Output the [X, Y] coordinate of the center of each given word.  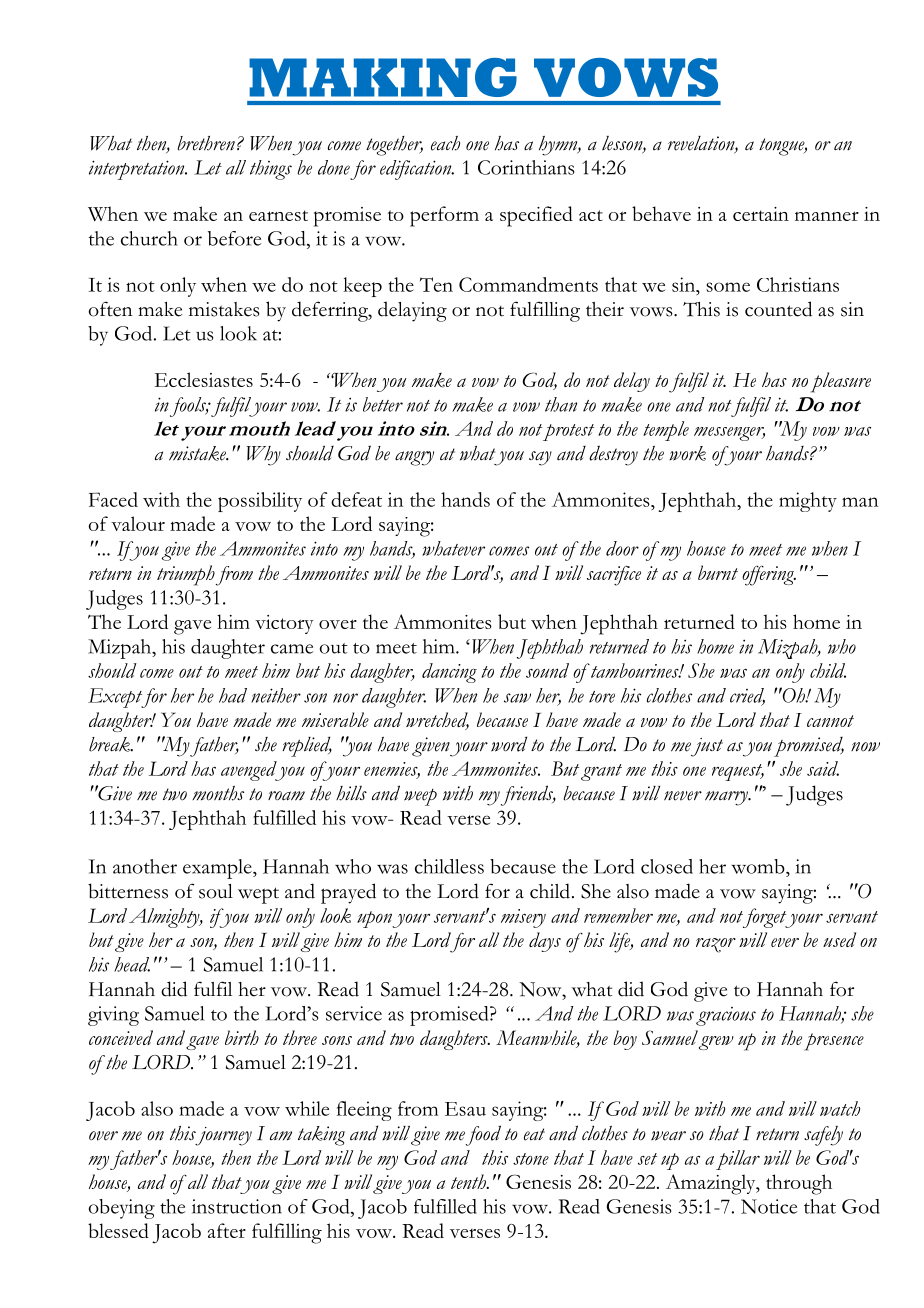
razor [716, 945]
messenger [729, 434]
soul [216, 891]
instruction [237, 1206]
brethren [206, 143]
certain [761, 214]
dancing [449, 673]
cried [747, 696]
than [561, 404]
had [233, 695]
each [445, 143]
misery [523, 918]
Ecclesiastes [203, 379]
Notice [769, 1206]
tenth [469, 1181]
